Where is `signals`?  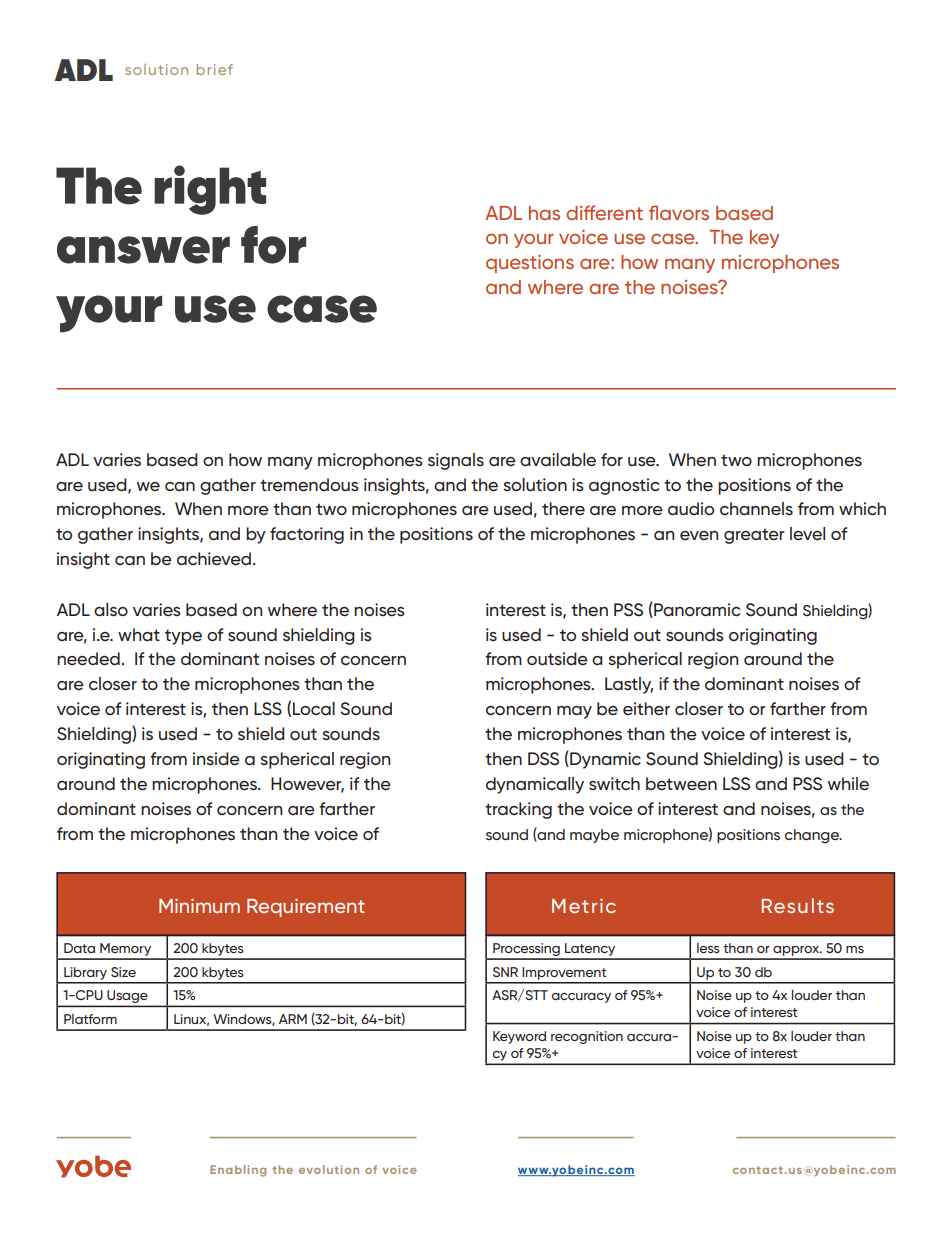
signals is located at coordinates (456, 461).
